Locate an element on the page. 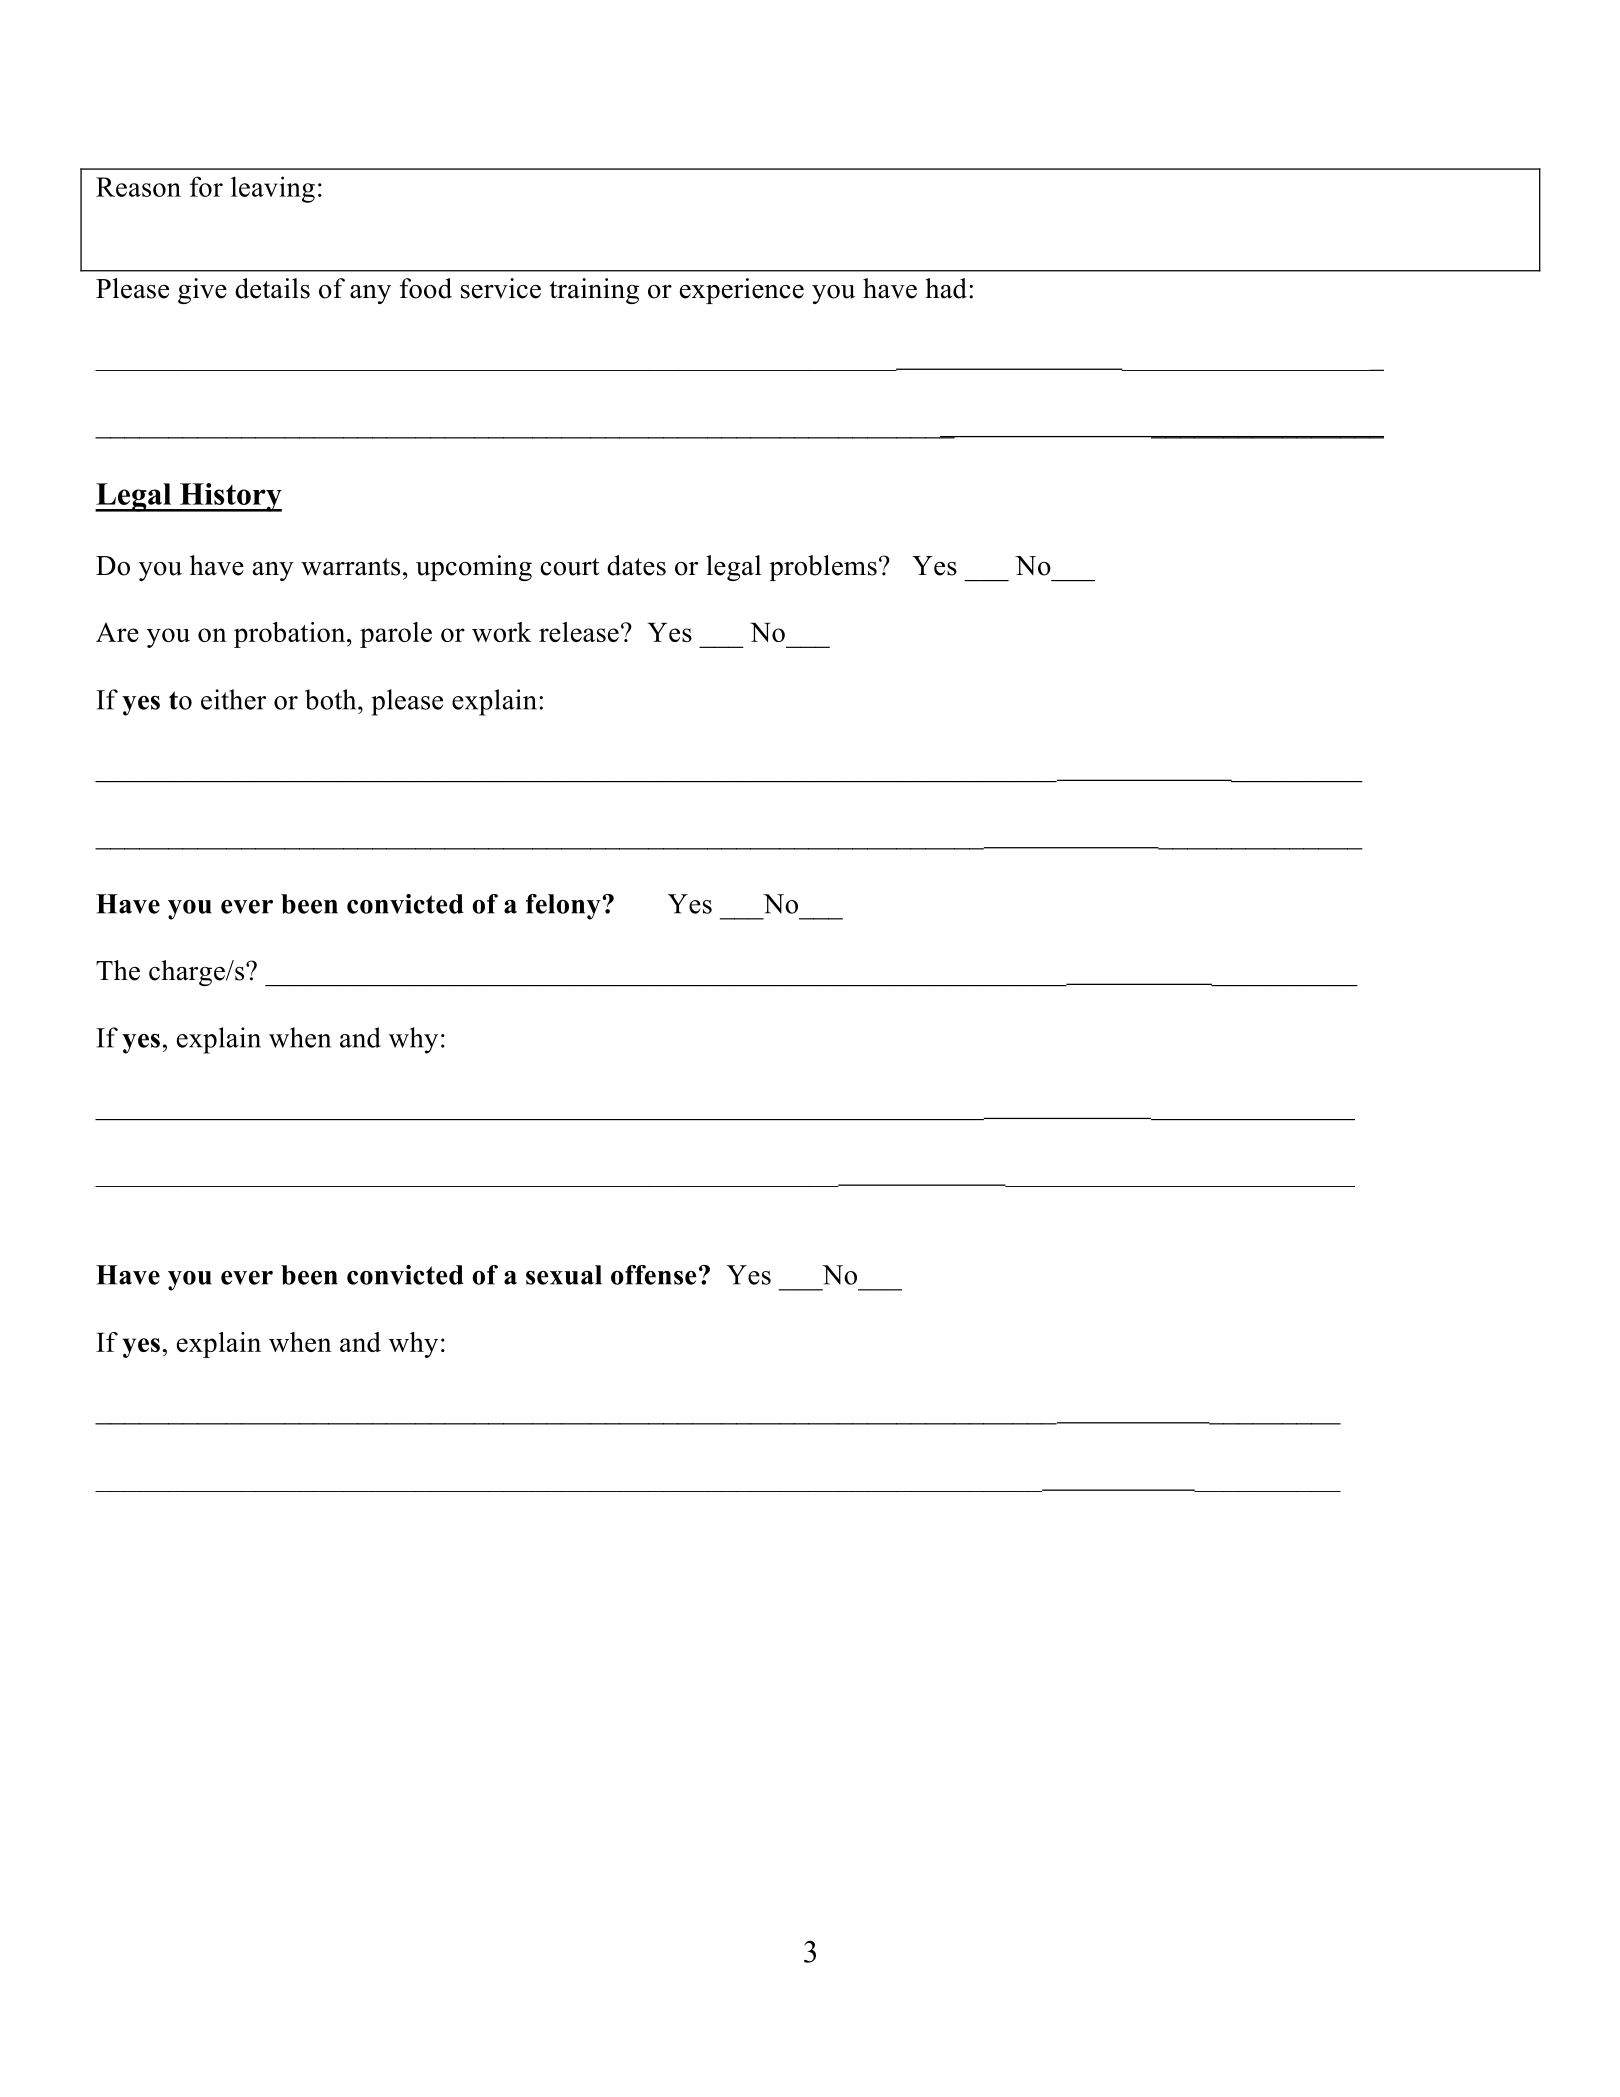 Image resolution: width=1620 pixels, height=2097 pixels. either is located at coordinates (233, 699).
